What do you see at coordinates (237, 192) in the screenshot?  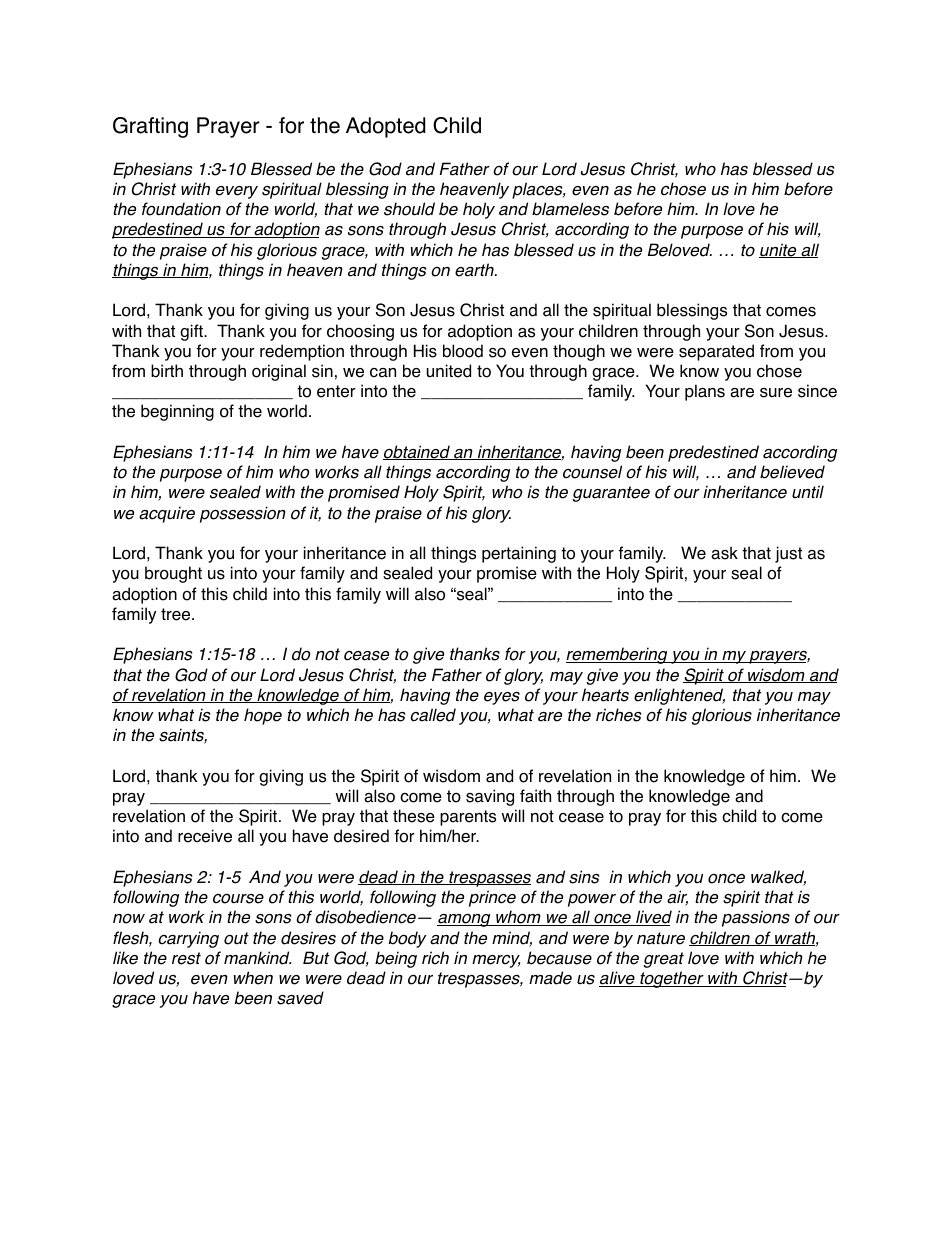 I see `every` at bounding box center [237, 192].
